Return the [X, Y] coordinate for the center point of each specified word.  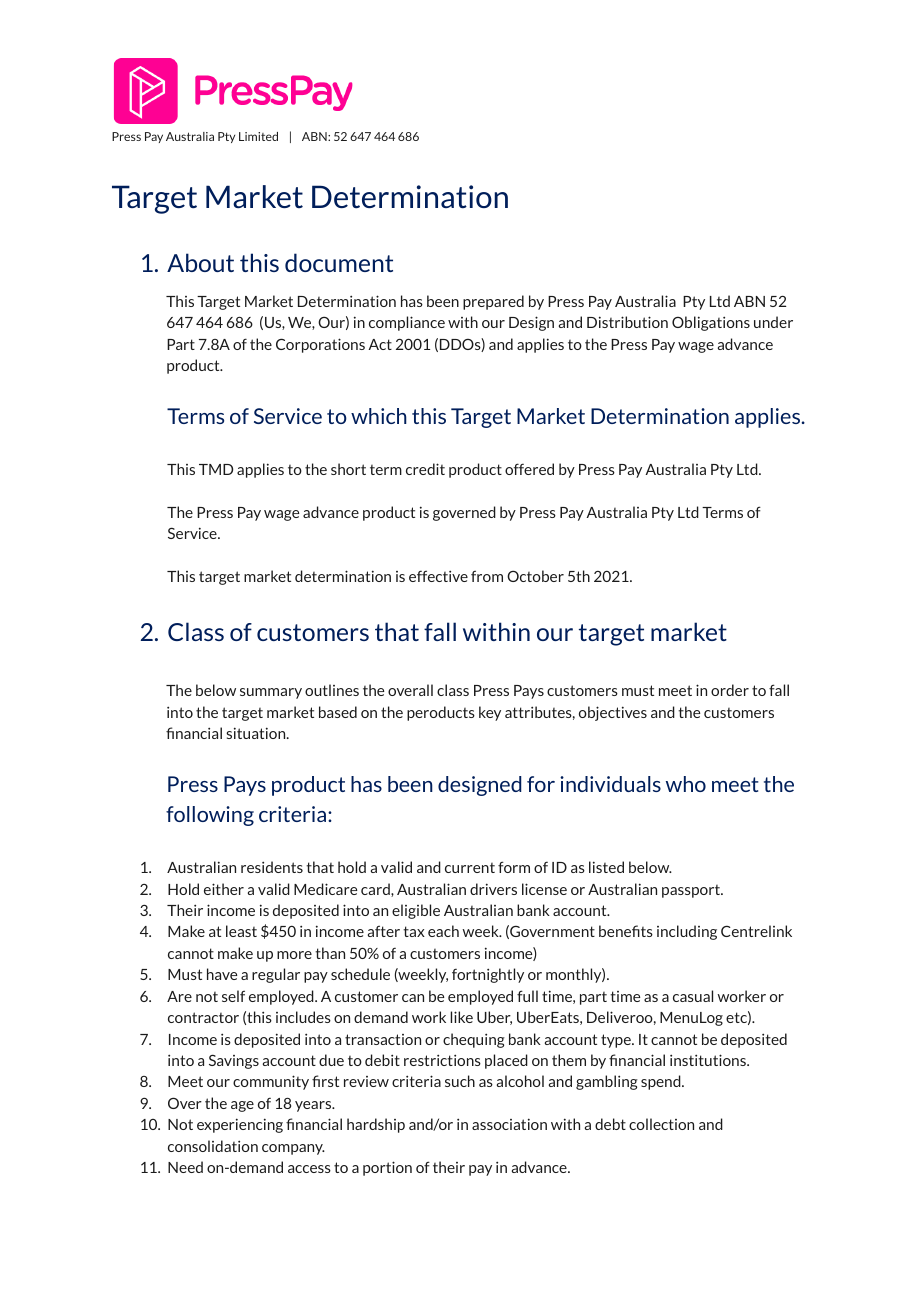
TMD [216, 469]
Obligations [711, 323]
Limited [258, 136]
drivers [493, 889]
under [773, 322]
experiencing [240, 1125]
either [224, 889]
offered [529, 469]
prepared [493, 302]
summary [271, 693]
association [509, 1124]
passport [692, 891]
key [490, 713]
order [730, 690]
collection [661, 1124]
